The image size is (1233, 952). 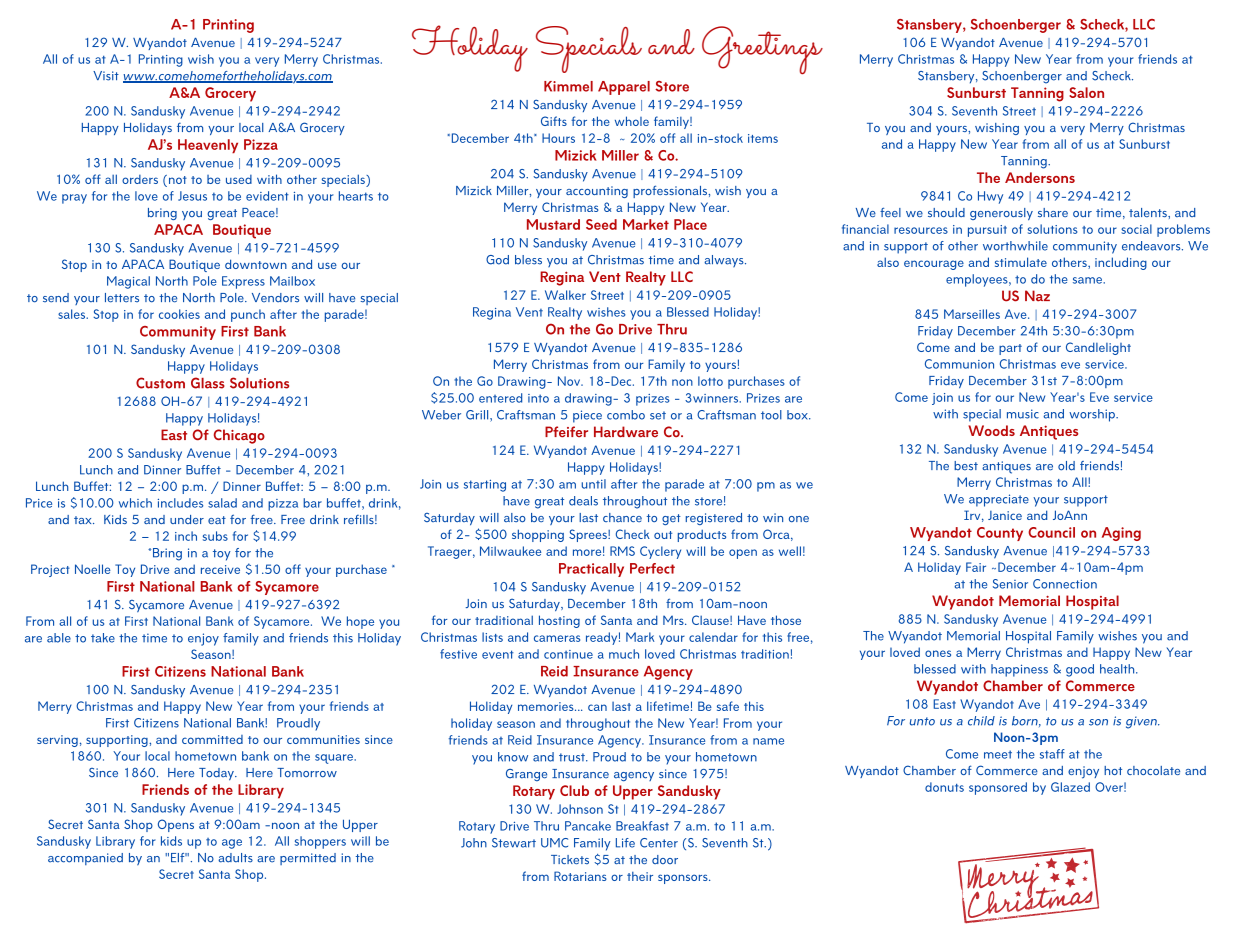 What do you see at coordinates (179, 314) in the document?
I see `cookies` at bounding box center [179, 314].
